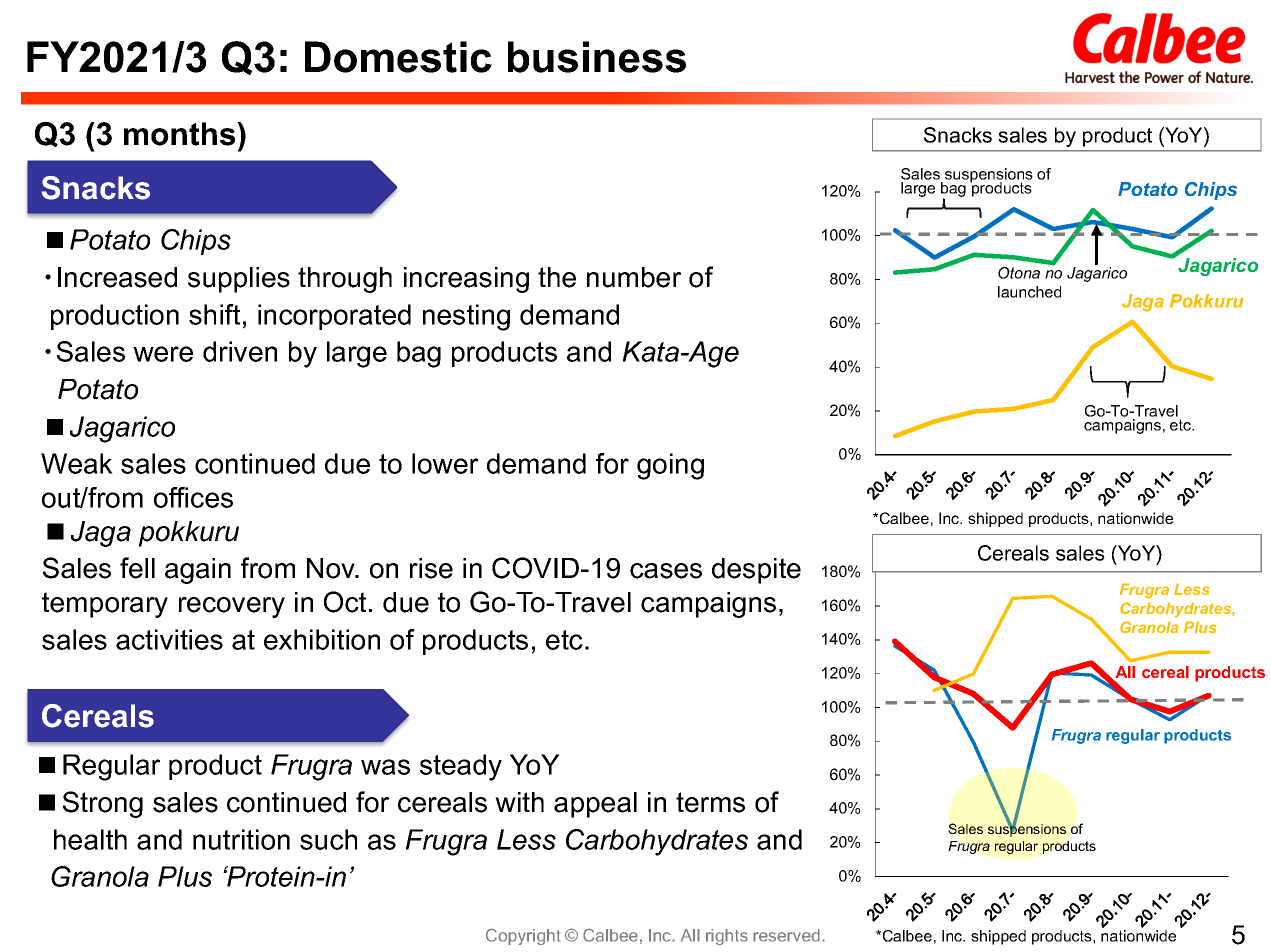  What do you see at coordinates (597, 57) in the screenshot?
I see `business` at bounding box center [597, 57].
